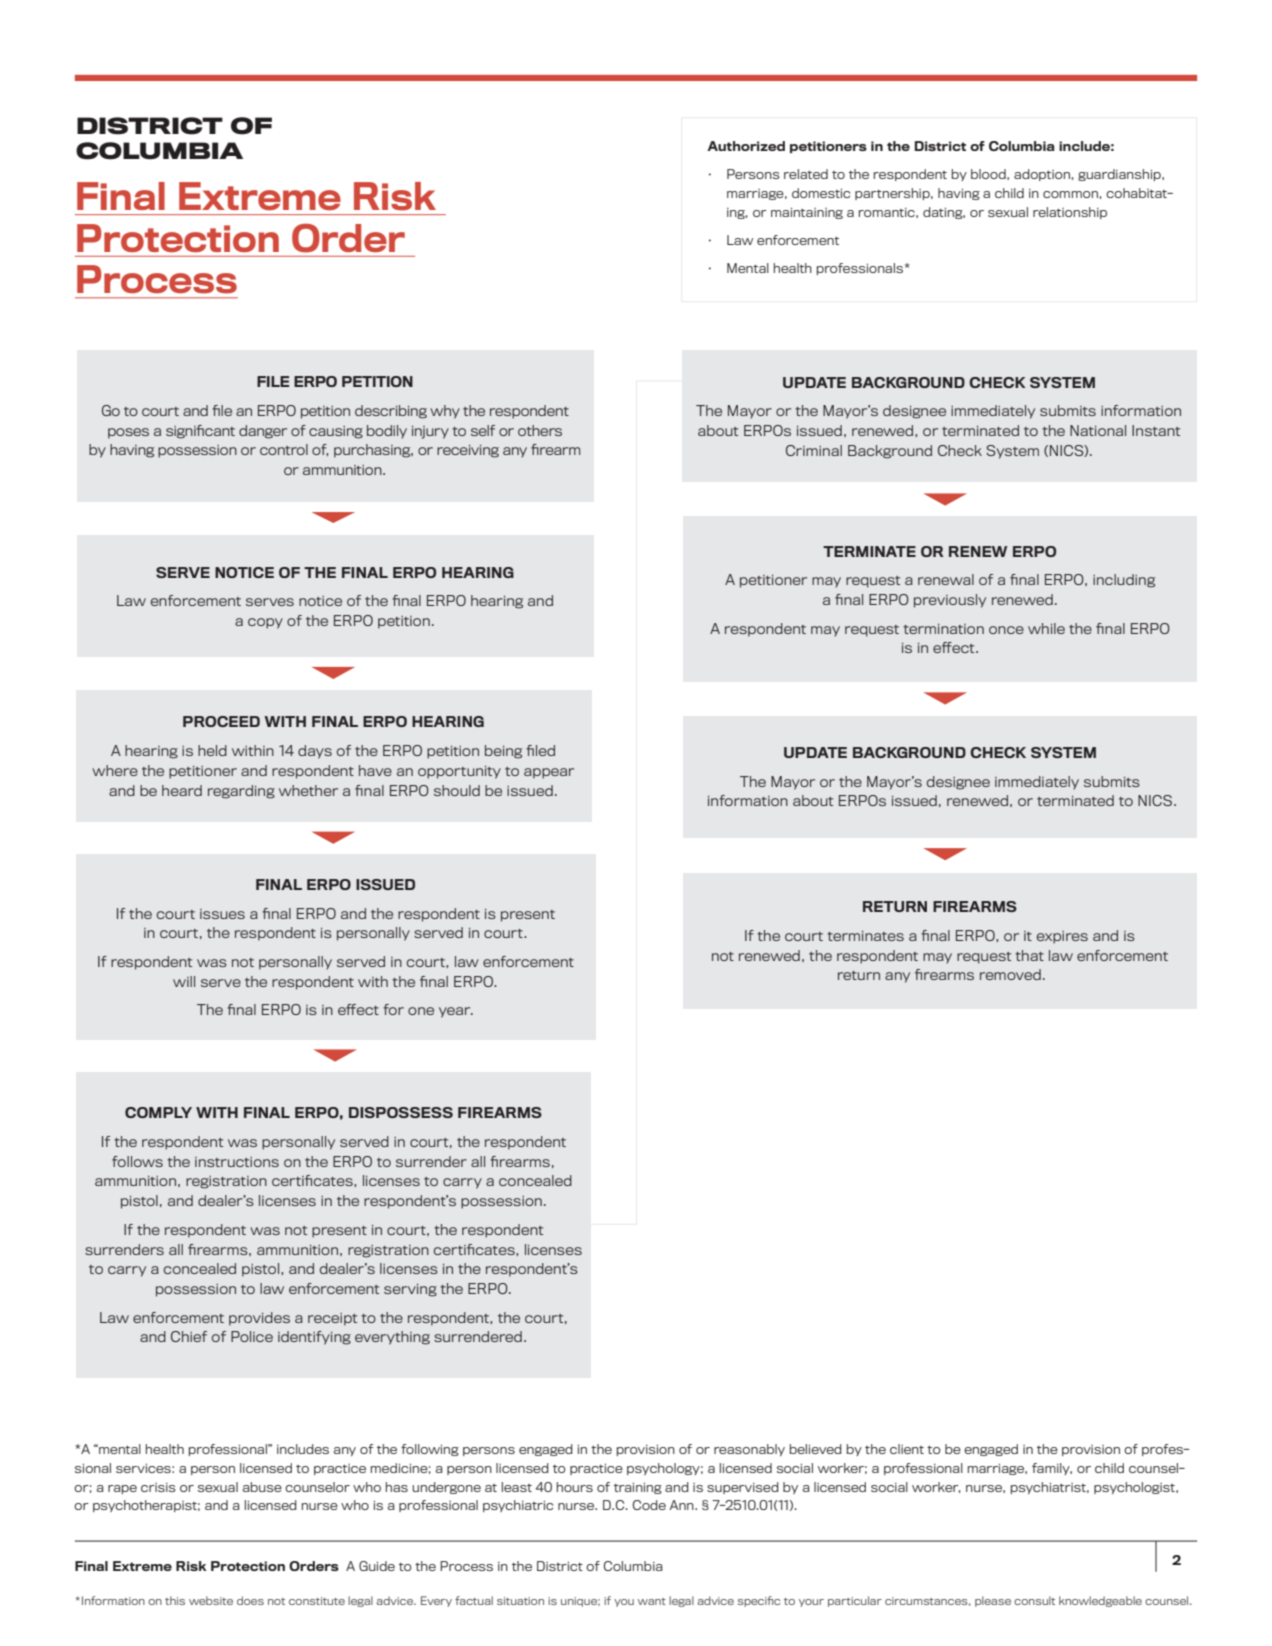  Describe the element at coordinates (1010, 974) in the image. I see `removed` at that location.
